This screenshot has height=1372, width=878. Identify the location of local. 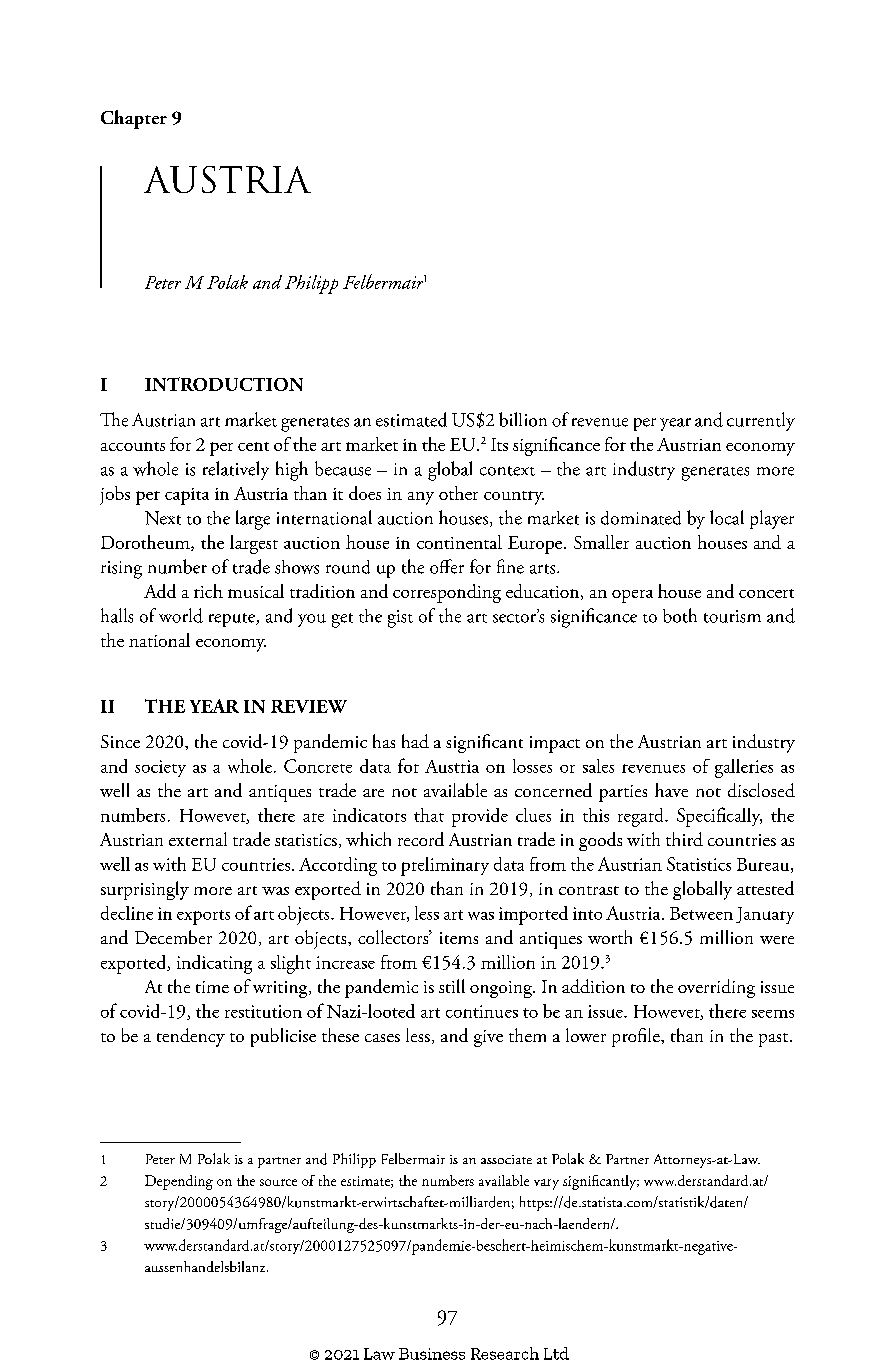
(727, 517).
